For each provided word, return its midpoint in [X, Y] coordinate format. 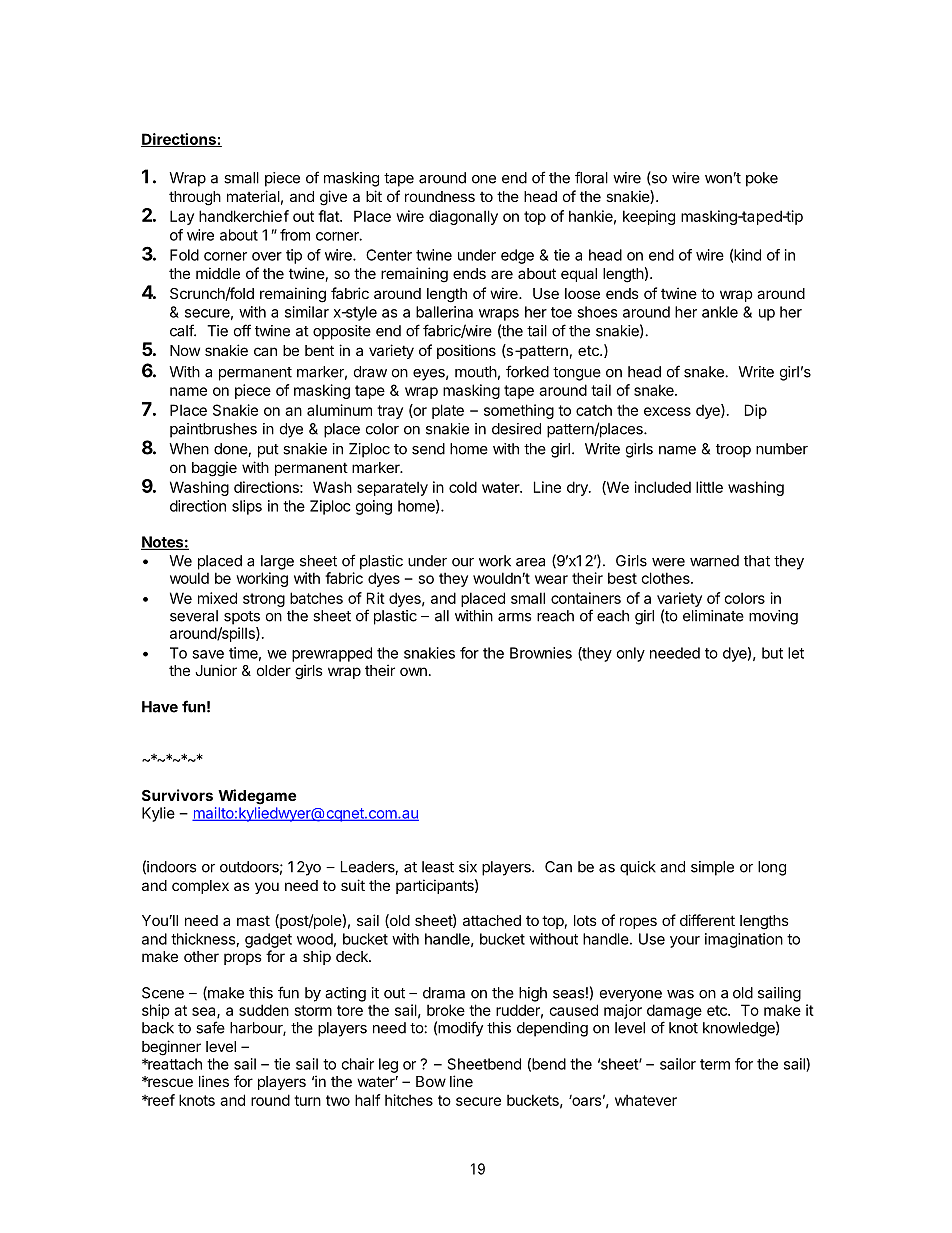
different [707, 920]
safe [210, 1027]
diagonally [463, 217]
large [277, 562]
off [242, 330]
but [772, 653]
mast [253, 921]
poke [762, 179]
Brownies [541, 653]
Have [160, 707]
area [530, 562]
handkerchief [244, 216]
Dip [756, 411]
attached [492, 920]
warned [714, 561]
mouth [476, 372]
